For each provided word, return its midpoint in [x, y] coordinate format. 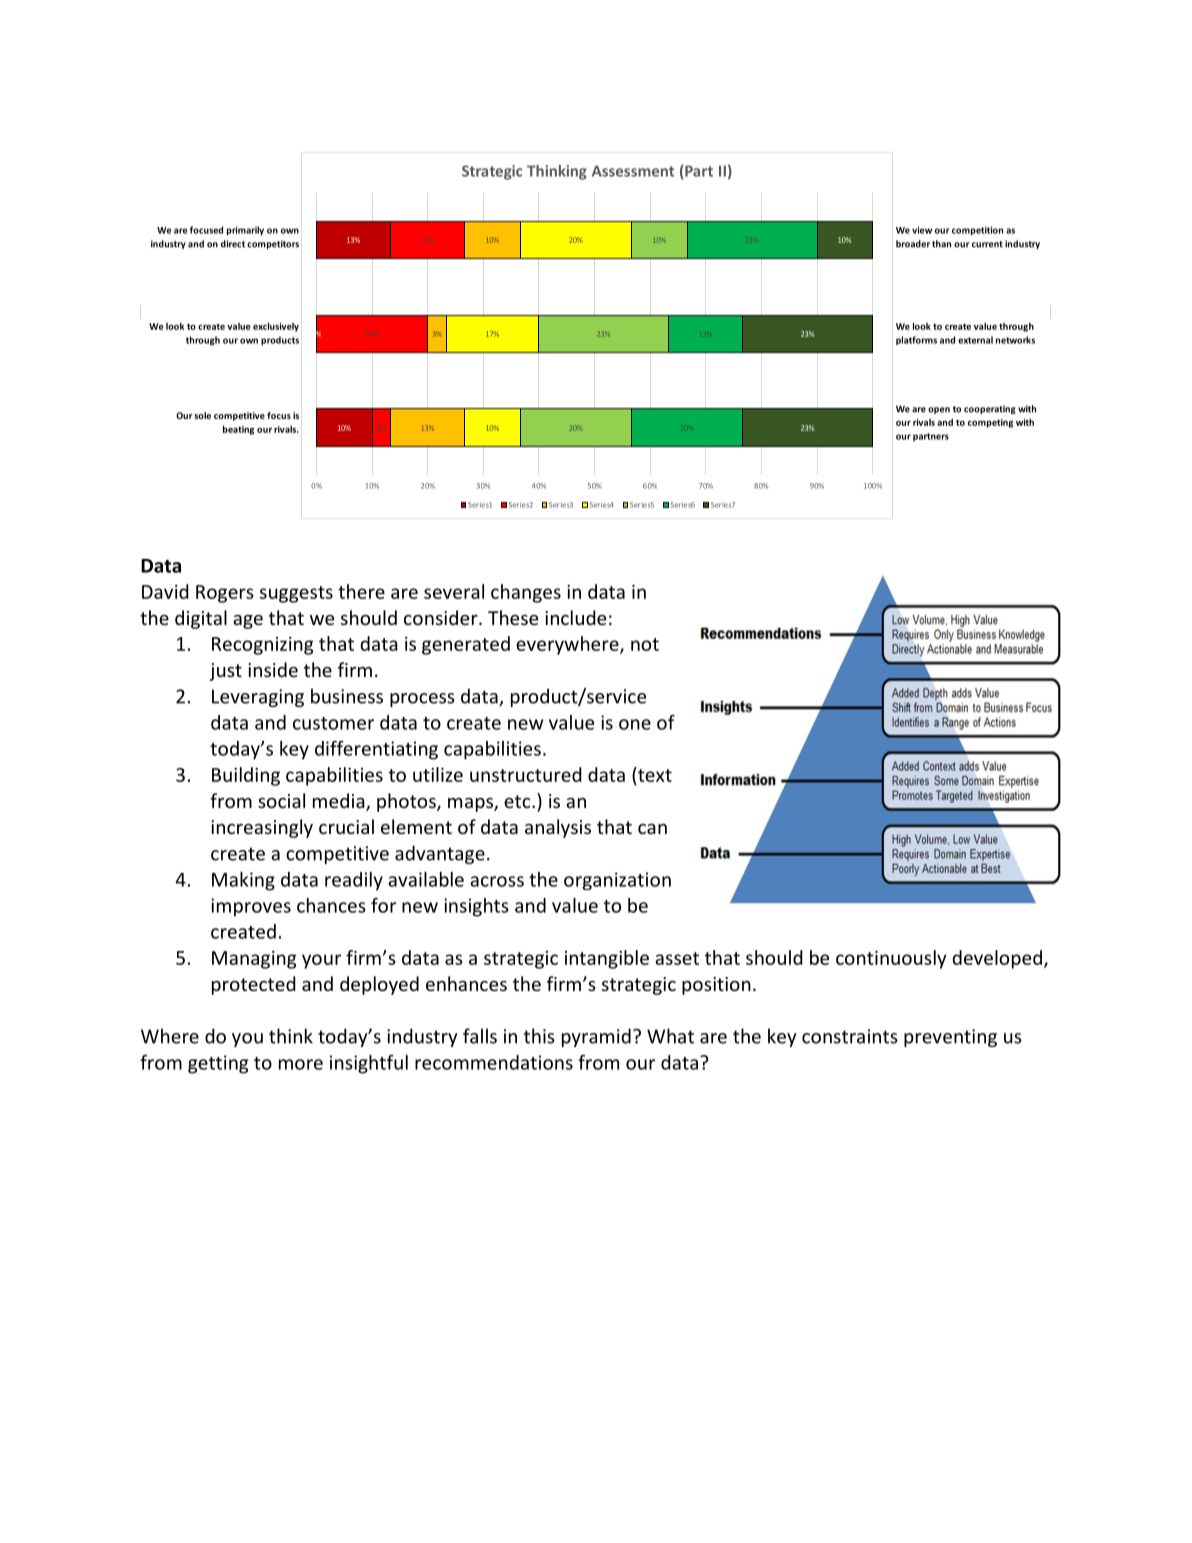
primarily [245, 231]
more [301, 1064]
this [539, 1036]
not [645, 644]
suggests [296, 594]
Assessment [633, 171]
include [575, 617]
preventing [950, 1038]
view [922, 230]
